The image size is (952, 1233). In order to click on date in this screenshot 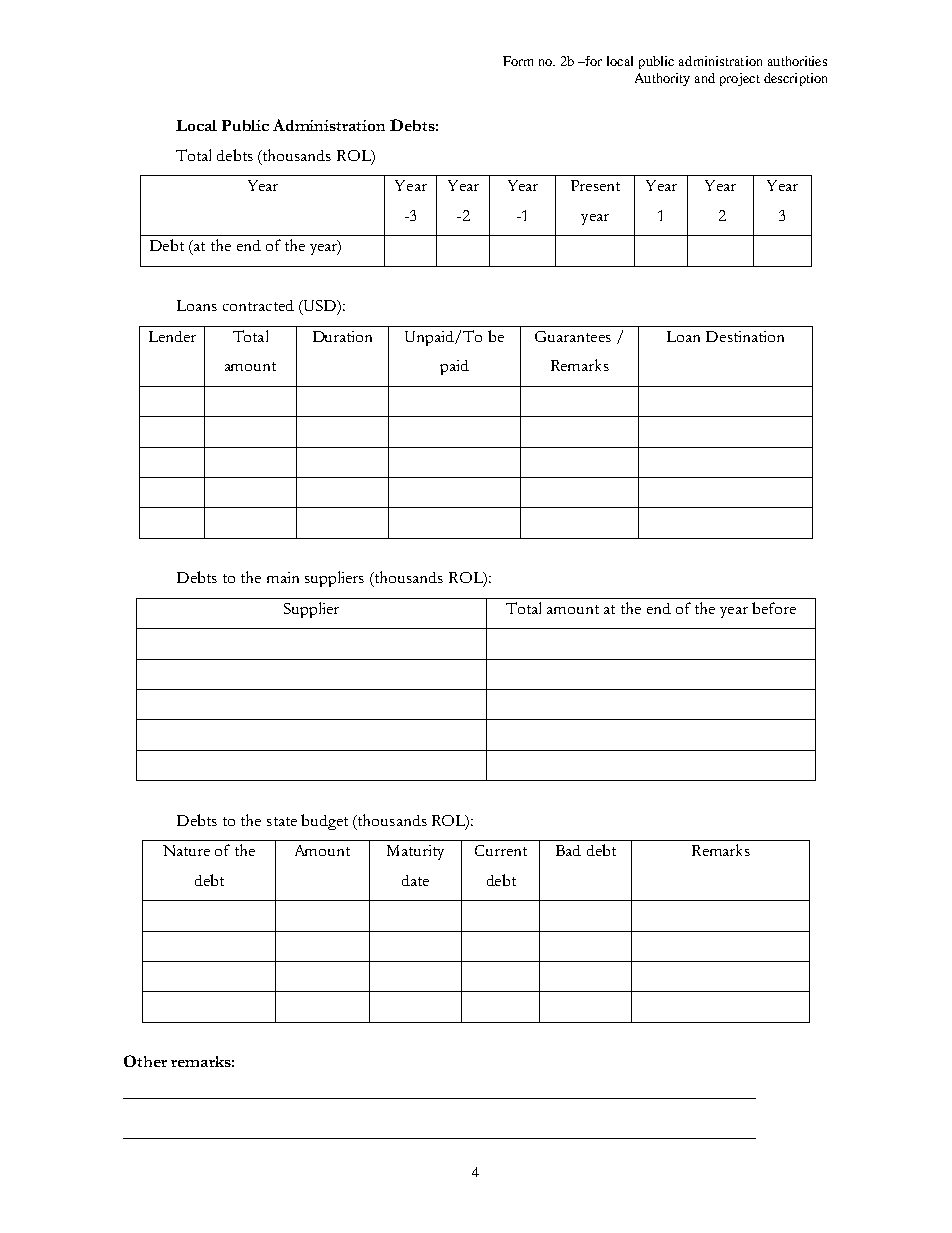, I will do `click(415, 880)`.
